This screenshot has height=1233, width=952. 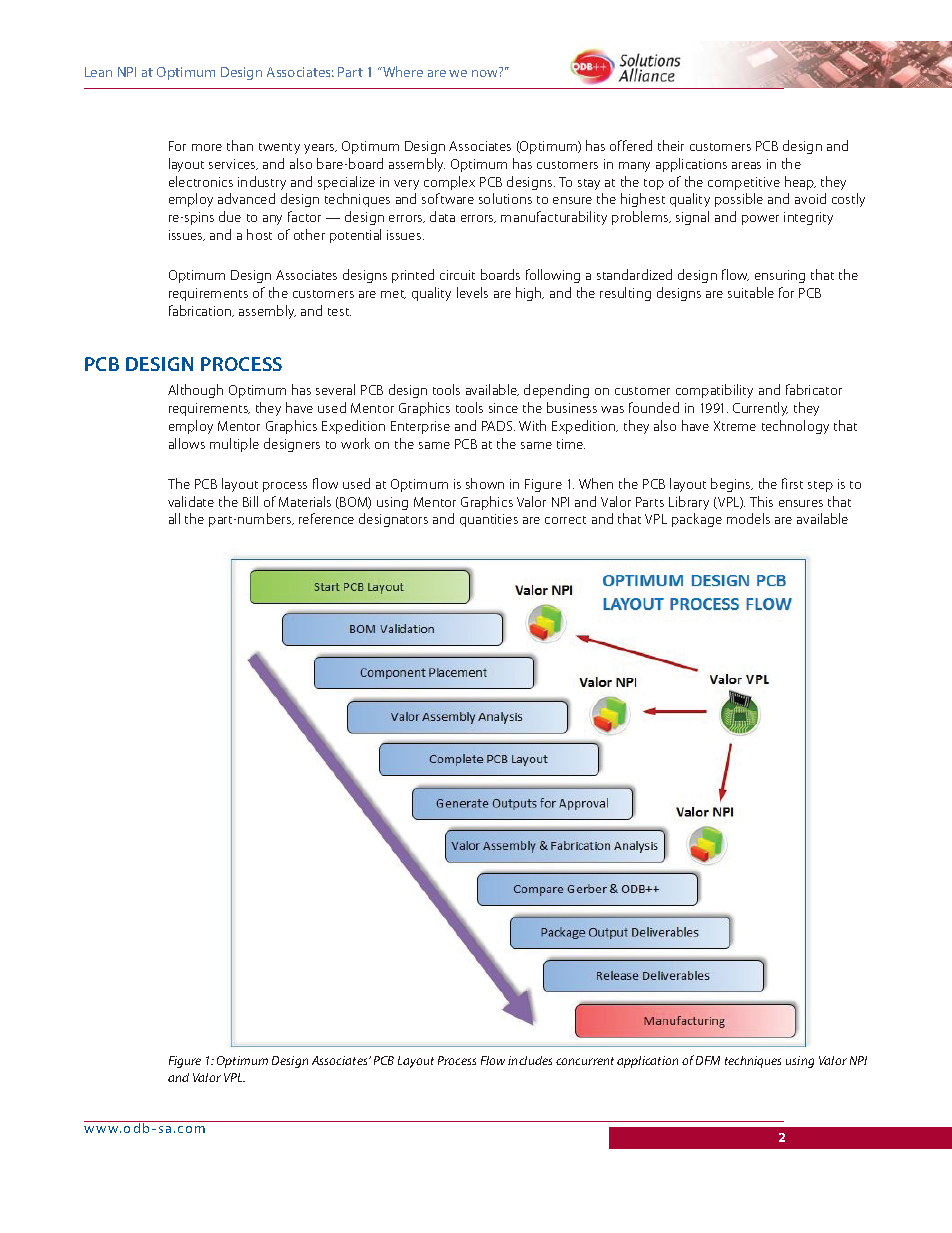 What do you see at coordinates (191, 501) in the screenshot?
I see `validate` at bounding box center [191, 501].
